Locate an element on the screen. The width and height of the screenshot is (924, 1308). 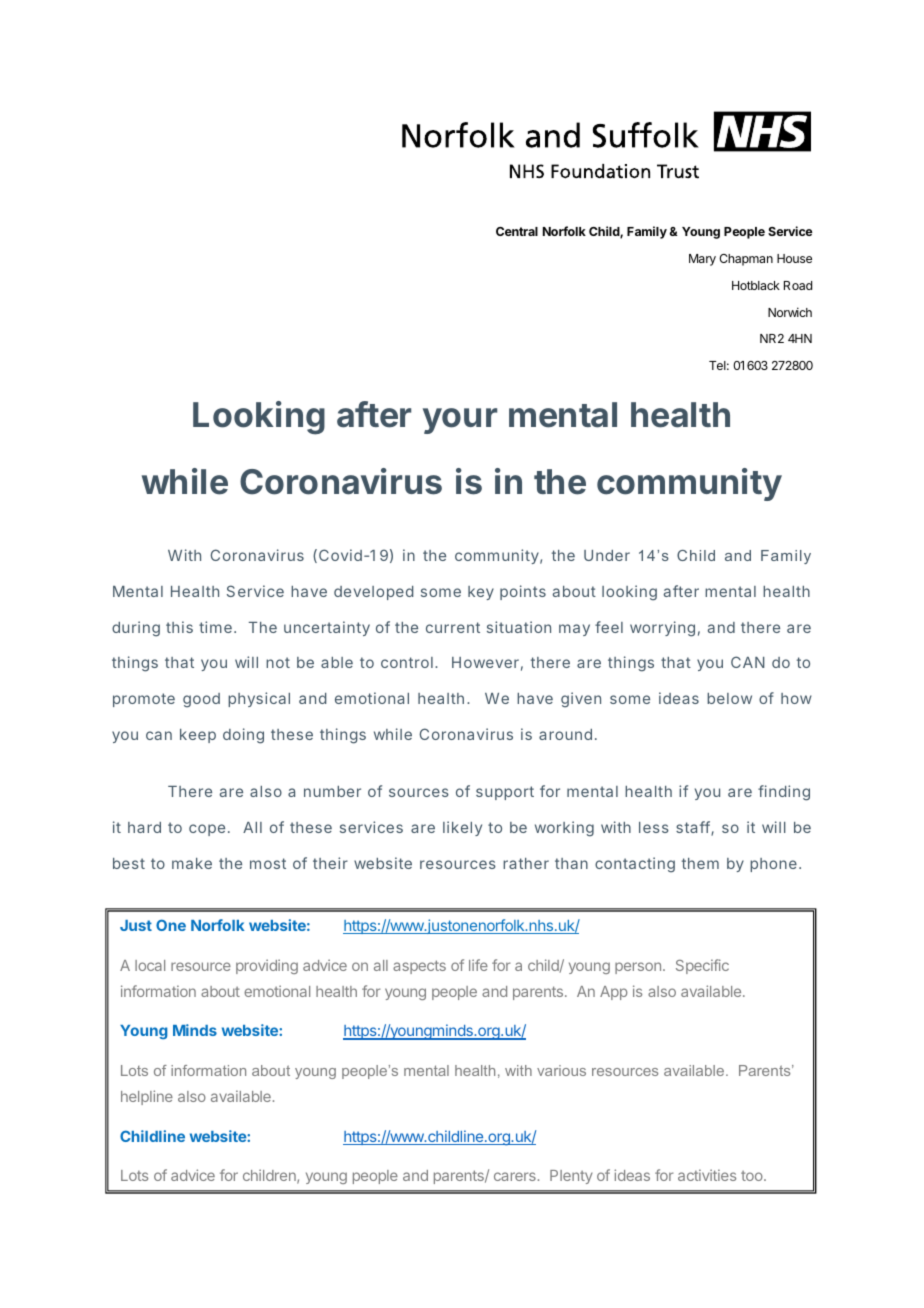
Central is located at coordinates (517, 231).
